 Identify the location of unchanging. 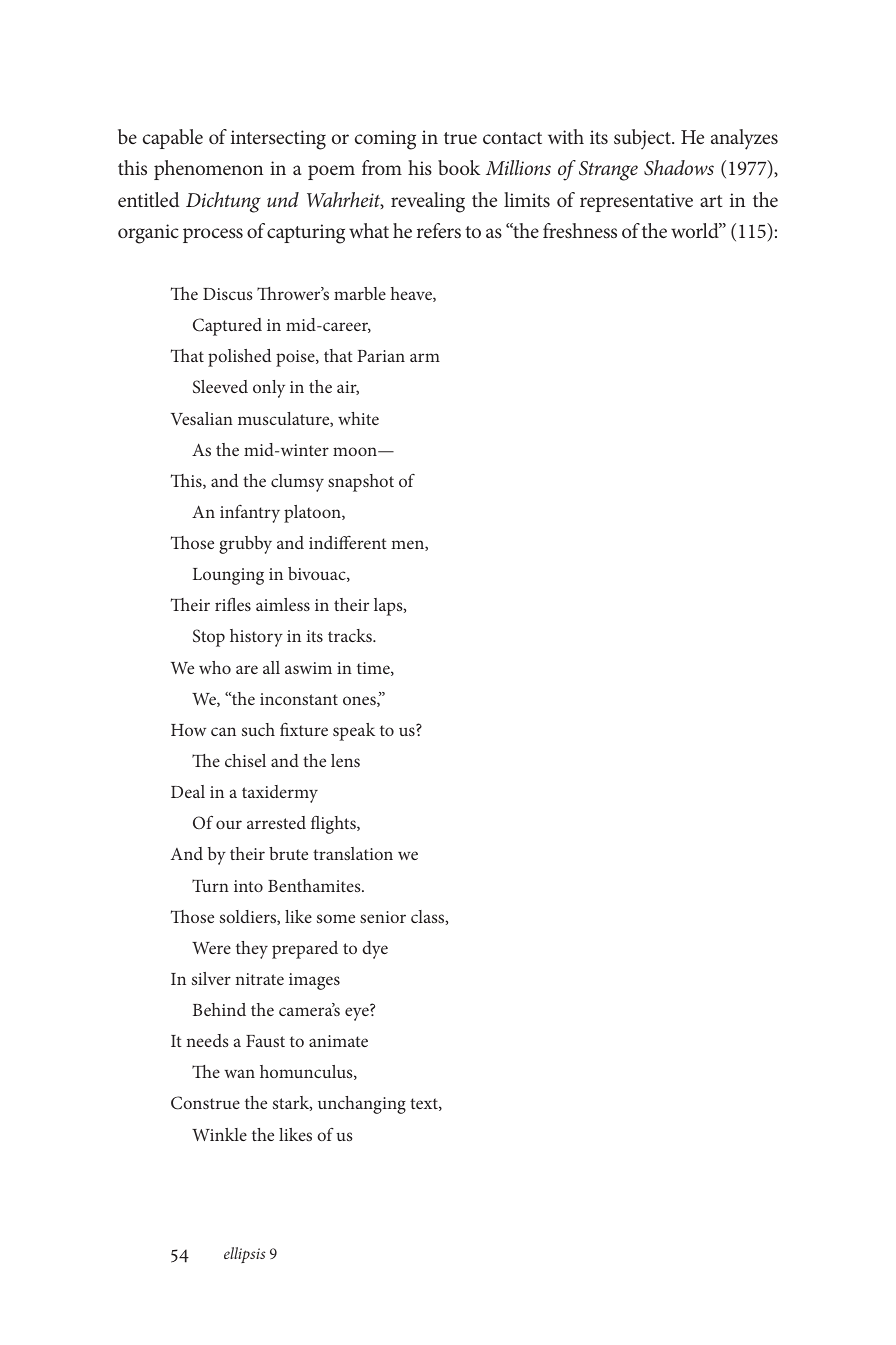
(362, 1105).
